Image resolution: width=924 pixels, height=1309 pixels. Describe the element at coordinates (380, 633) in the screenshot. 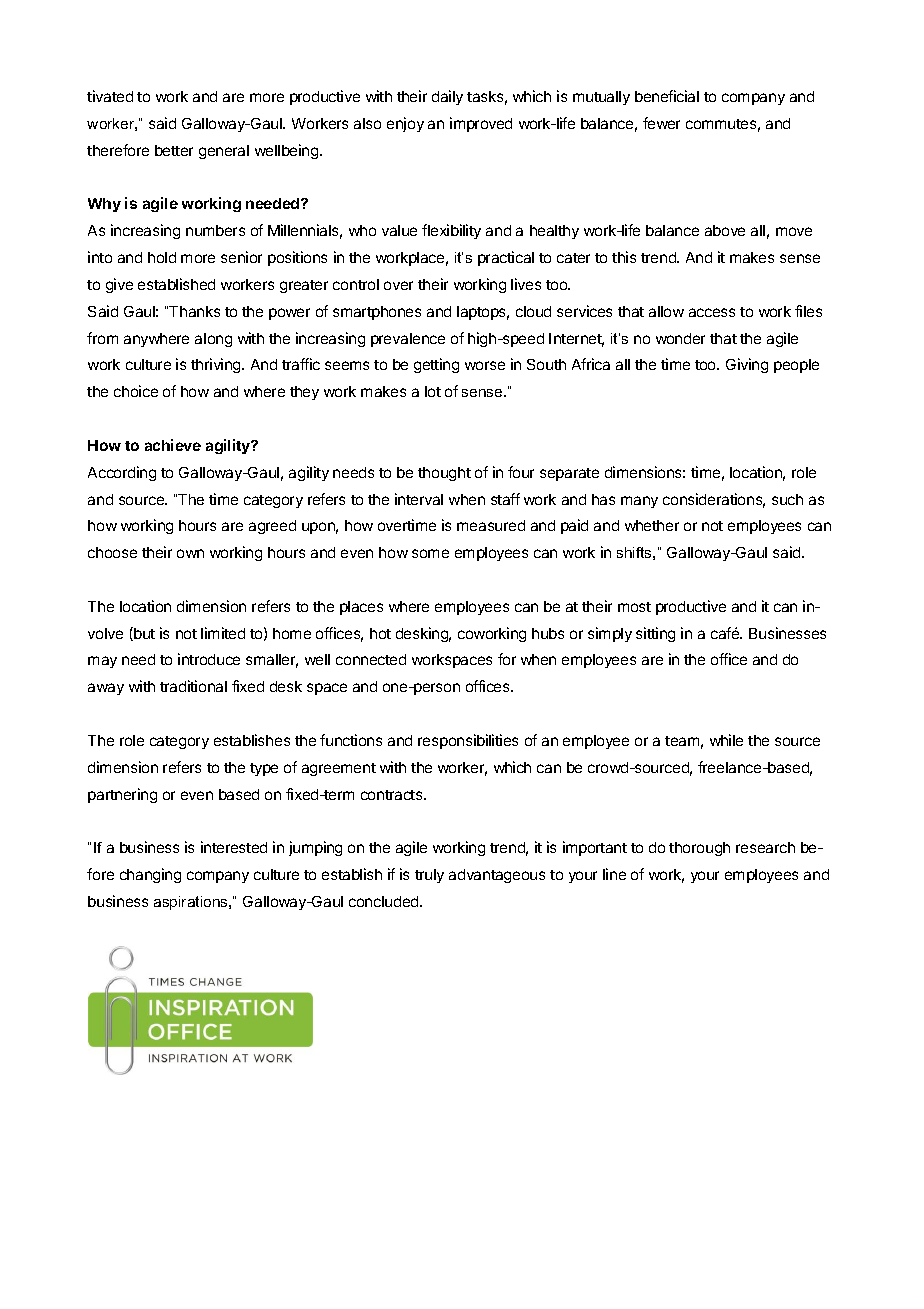

I see `hot` at that location.
